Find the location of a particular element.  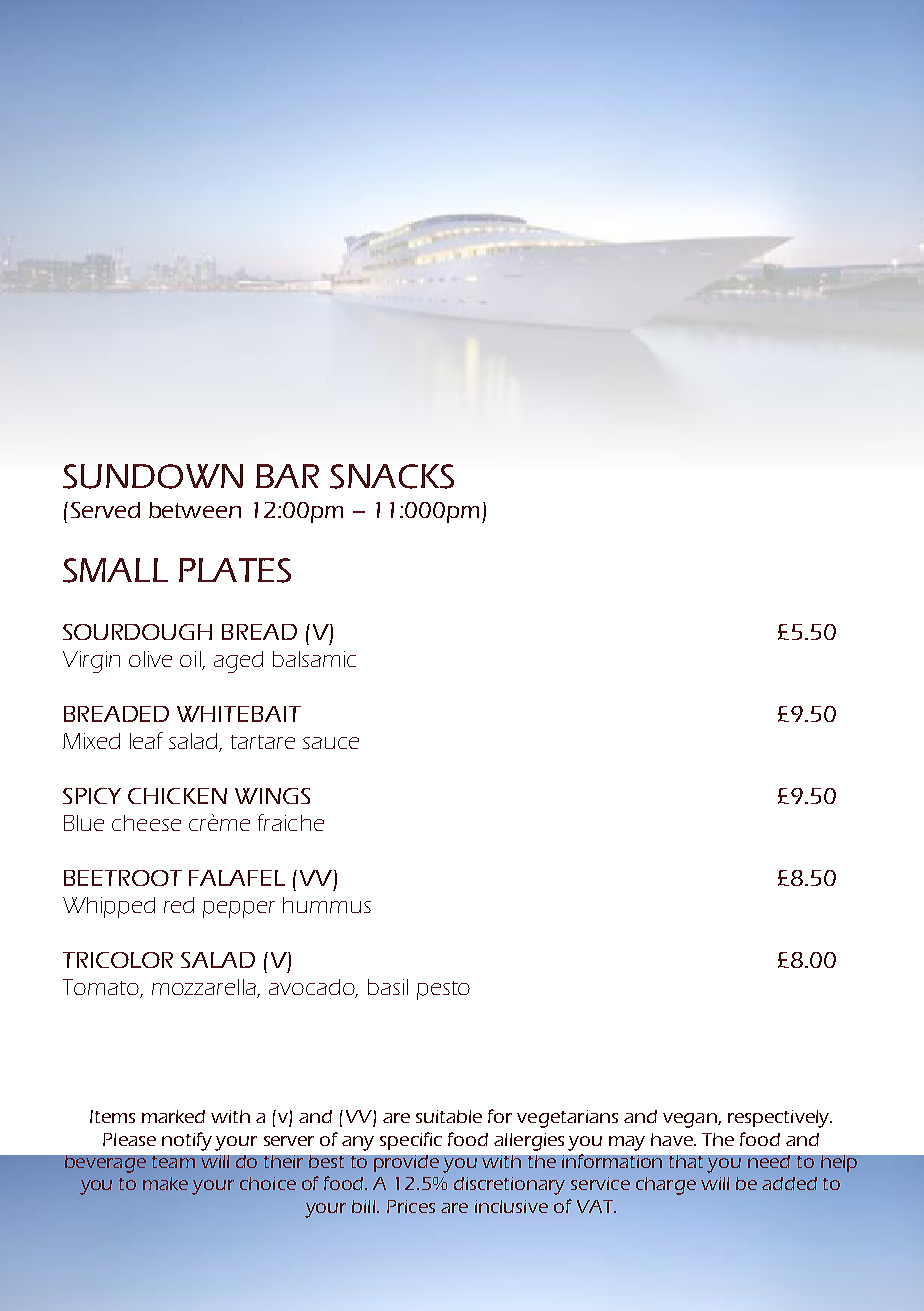

charge is located at coordinates (666, 1186).
